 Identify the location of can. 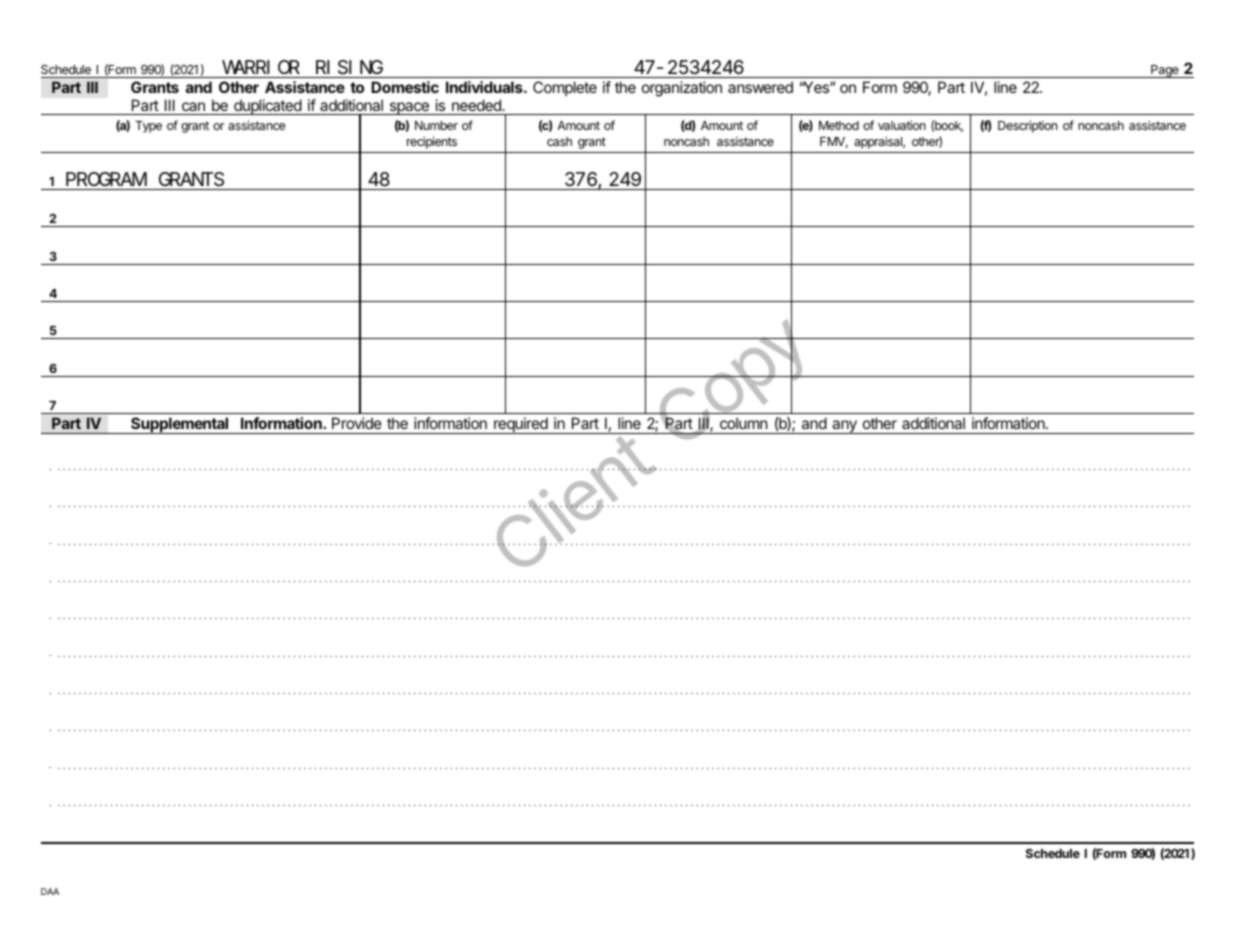
(193, 108).
